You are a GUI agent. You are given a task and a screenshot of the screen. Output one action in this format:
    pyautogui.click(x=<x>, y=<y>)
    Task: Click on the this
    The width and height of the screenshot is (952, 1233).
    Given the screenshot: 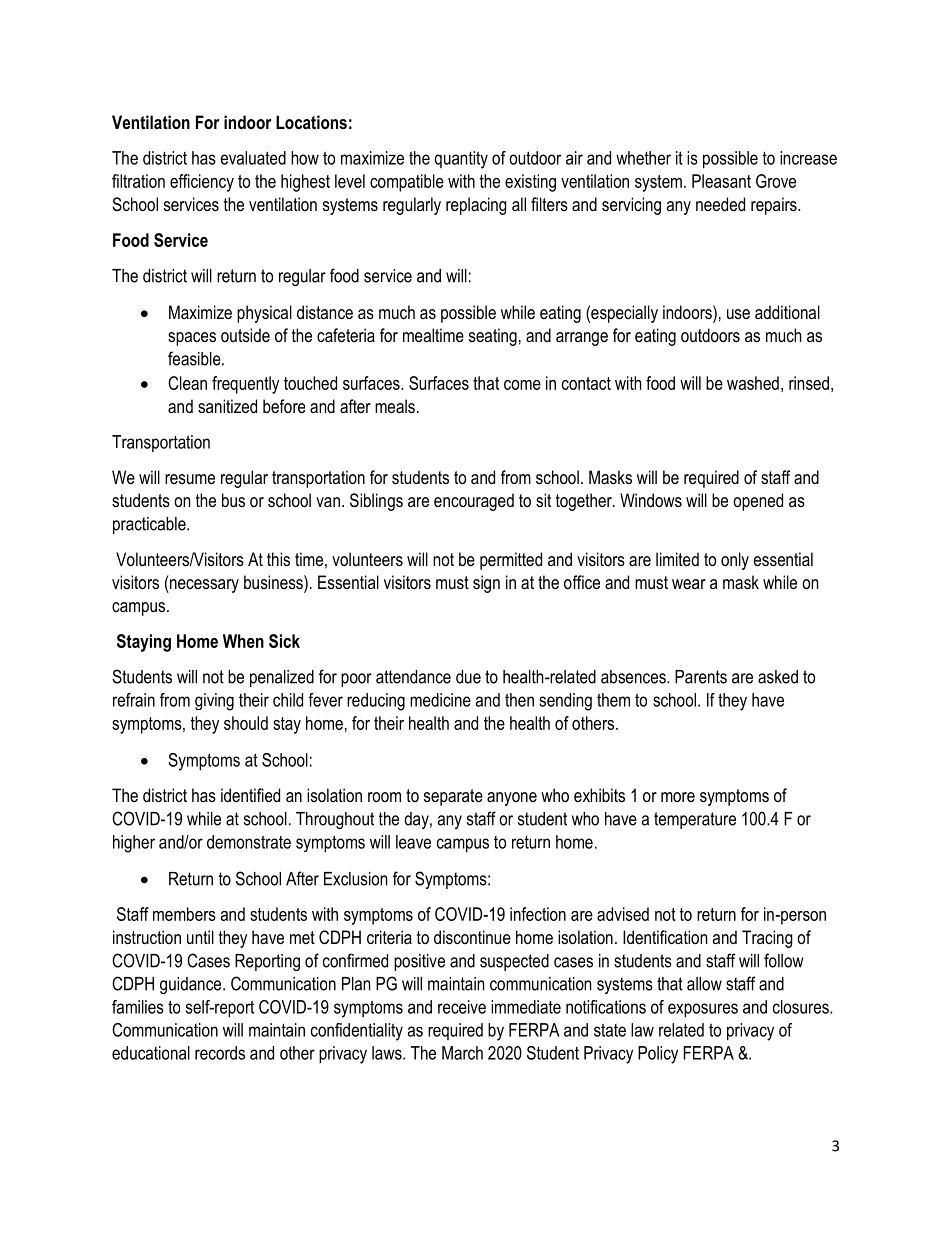 What is the action you would take?
    pyautogui.click(x=278, y=559)
